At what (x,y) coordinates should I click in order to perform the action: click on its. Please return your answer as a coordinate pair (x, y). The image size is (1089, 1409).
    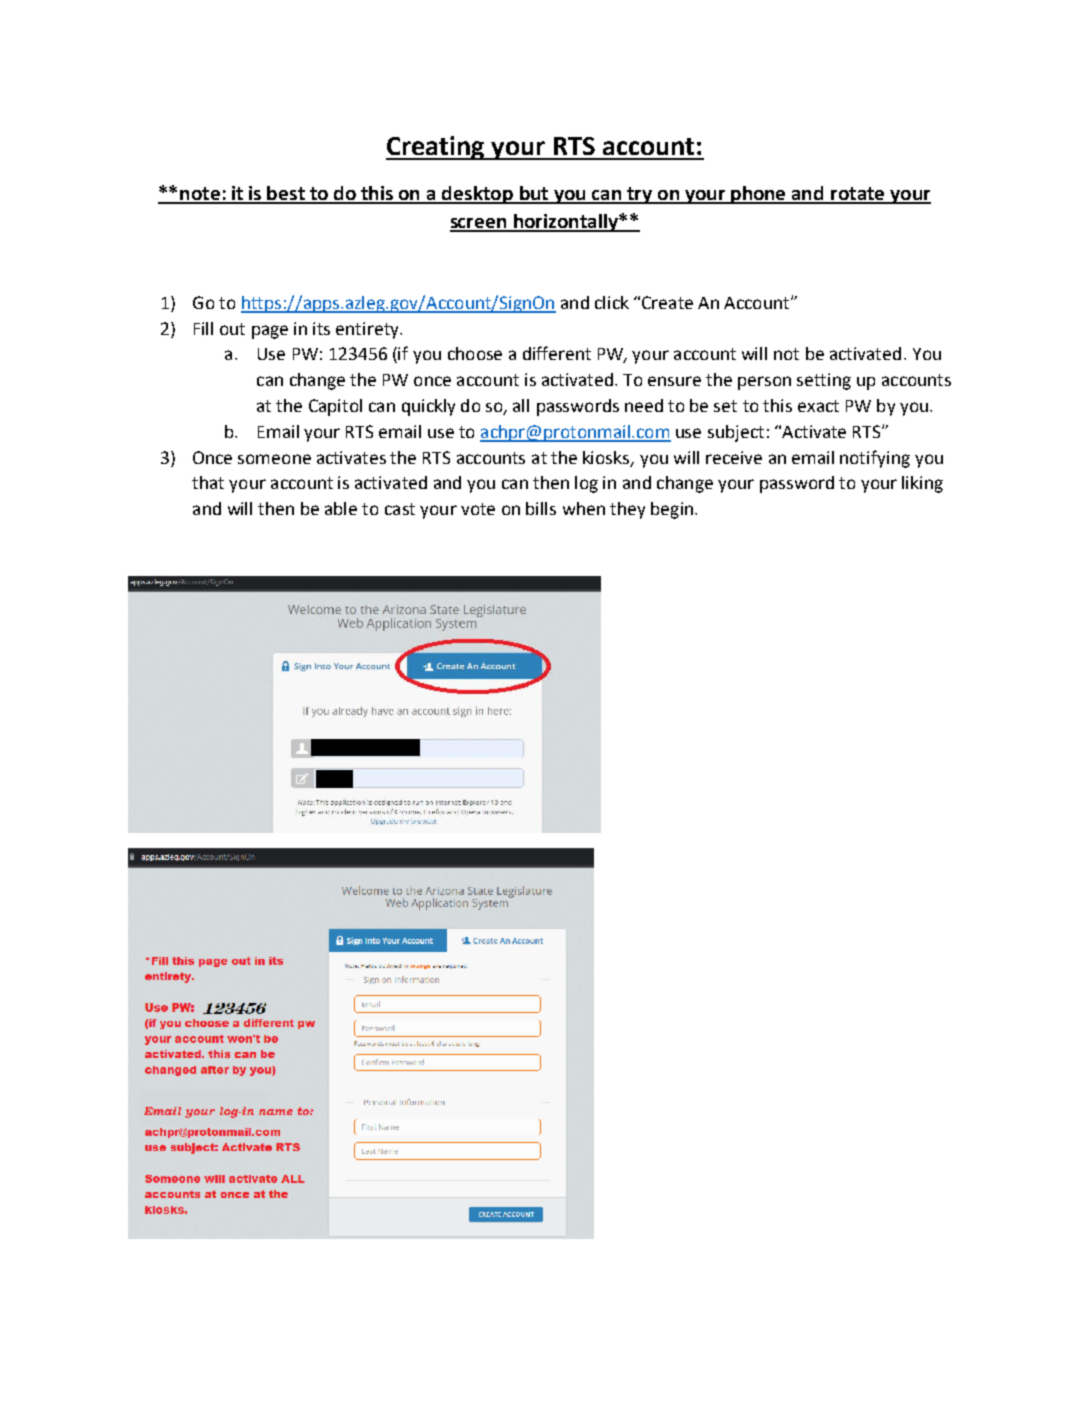
    Looking at the image, I should click on (321, 328).
